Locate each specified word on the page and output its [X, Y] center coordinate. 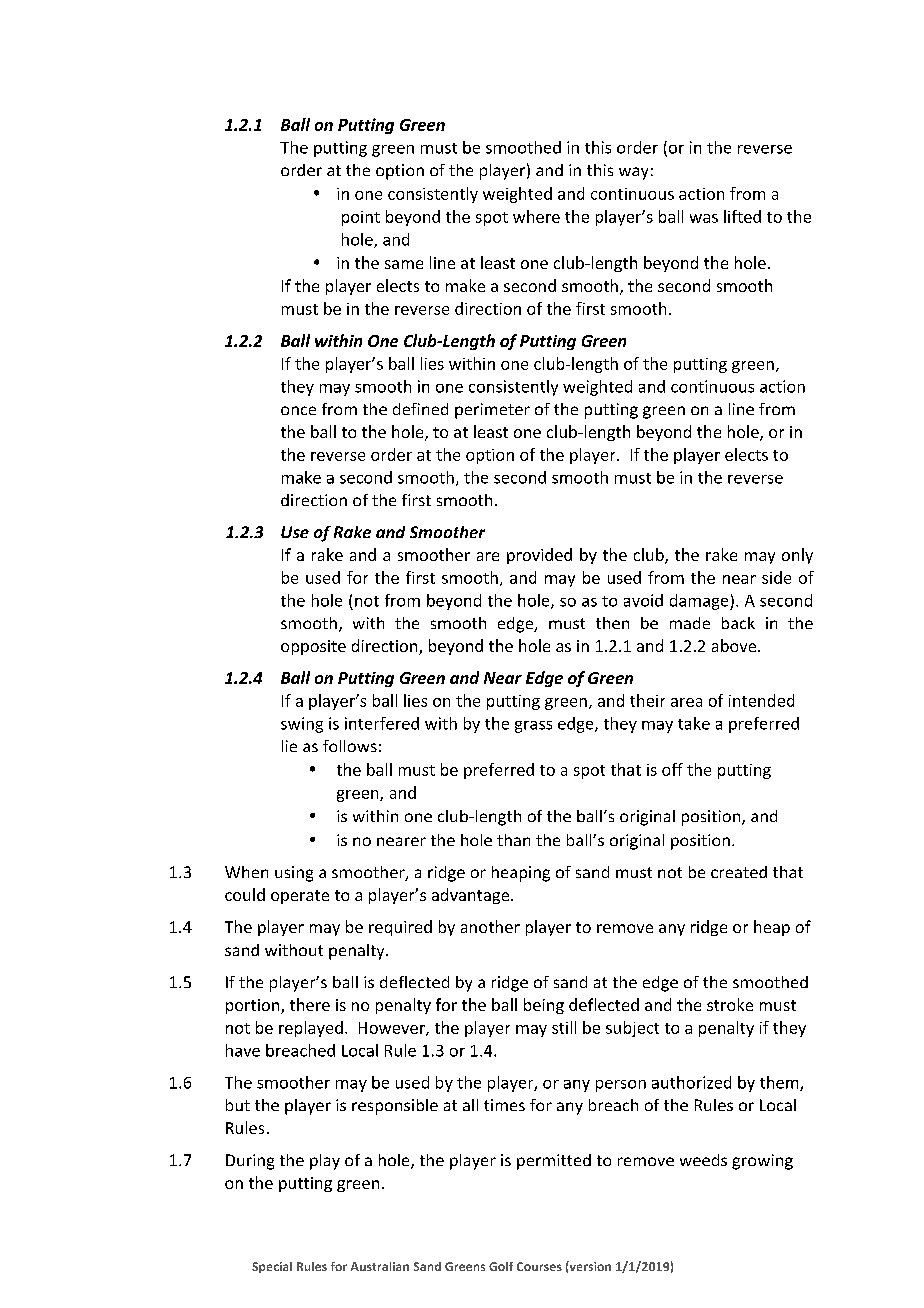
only [797, 556]
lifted [742, 216]
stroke [730, 1004]
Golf [501, 1266]
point [361, 218]
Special [272, 1267]
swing [302, 725]
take [694, 723]
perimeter [492, 411]
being [544, 1006]
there [310, 1004]
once [298, 410]
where [536, 216]
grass [533, 727]
